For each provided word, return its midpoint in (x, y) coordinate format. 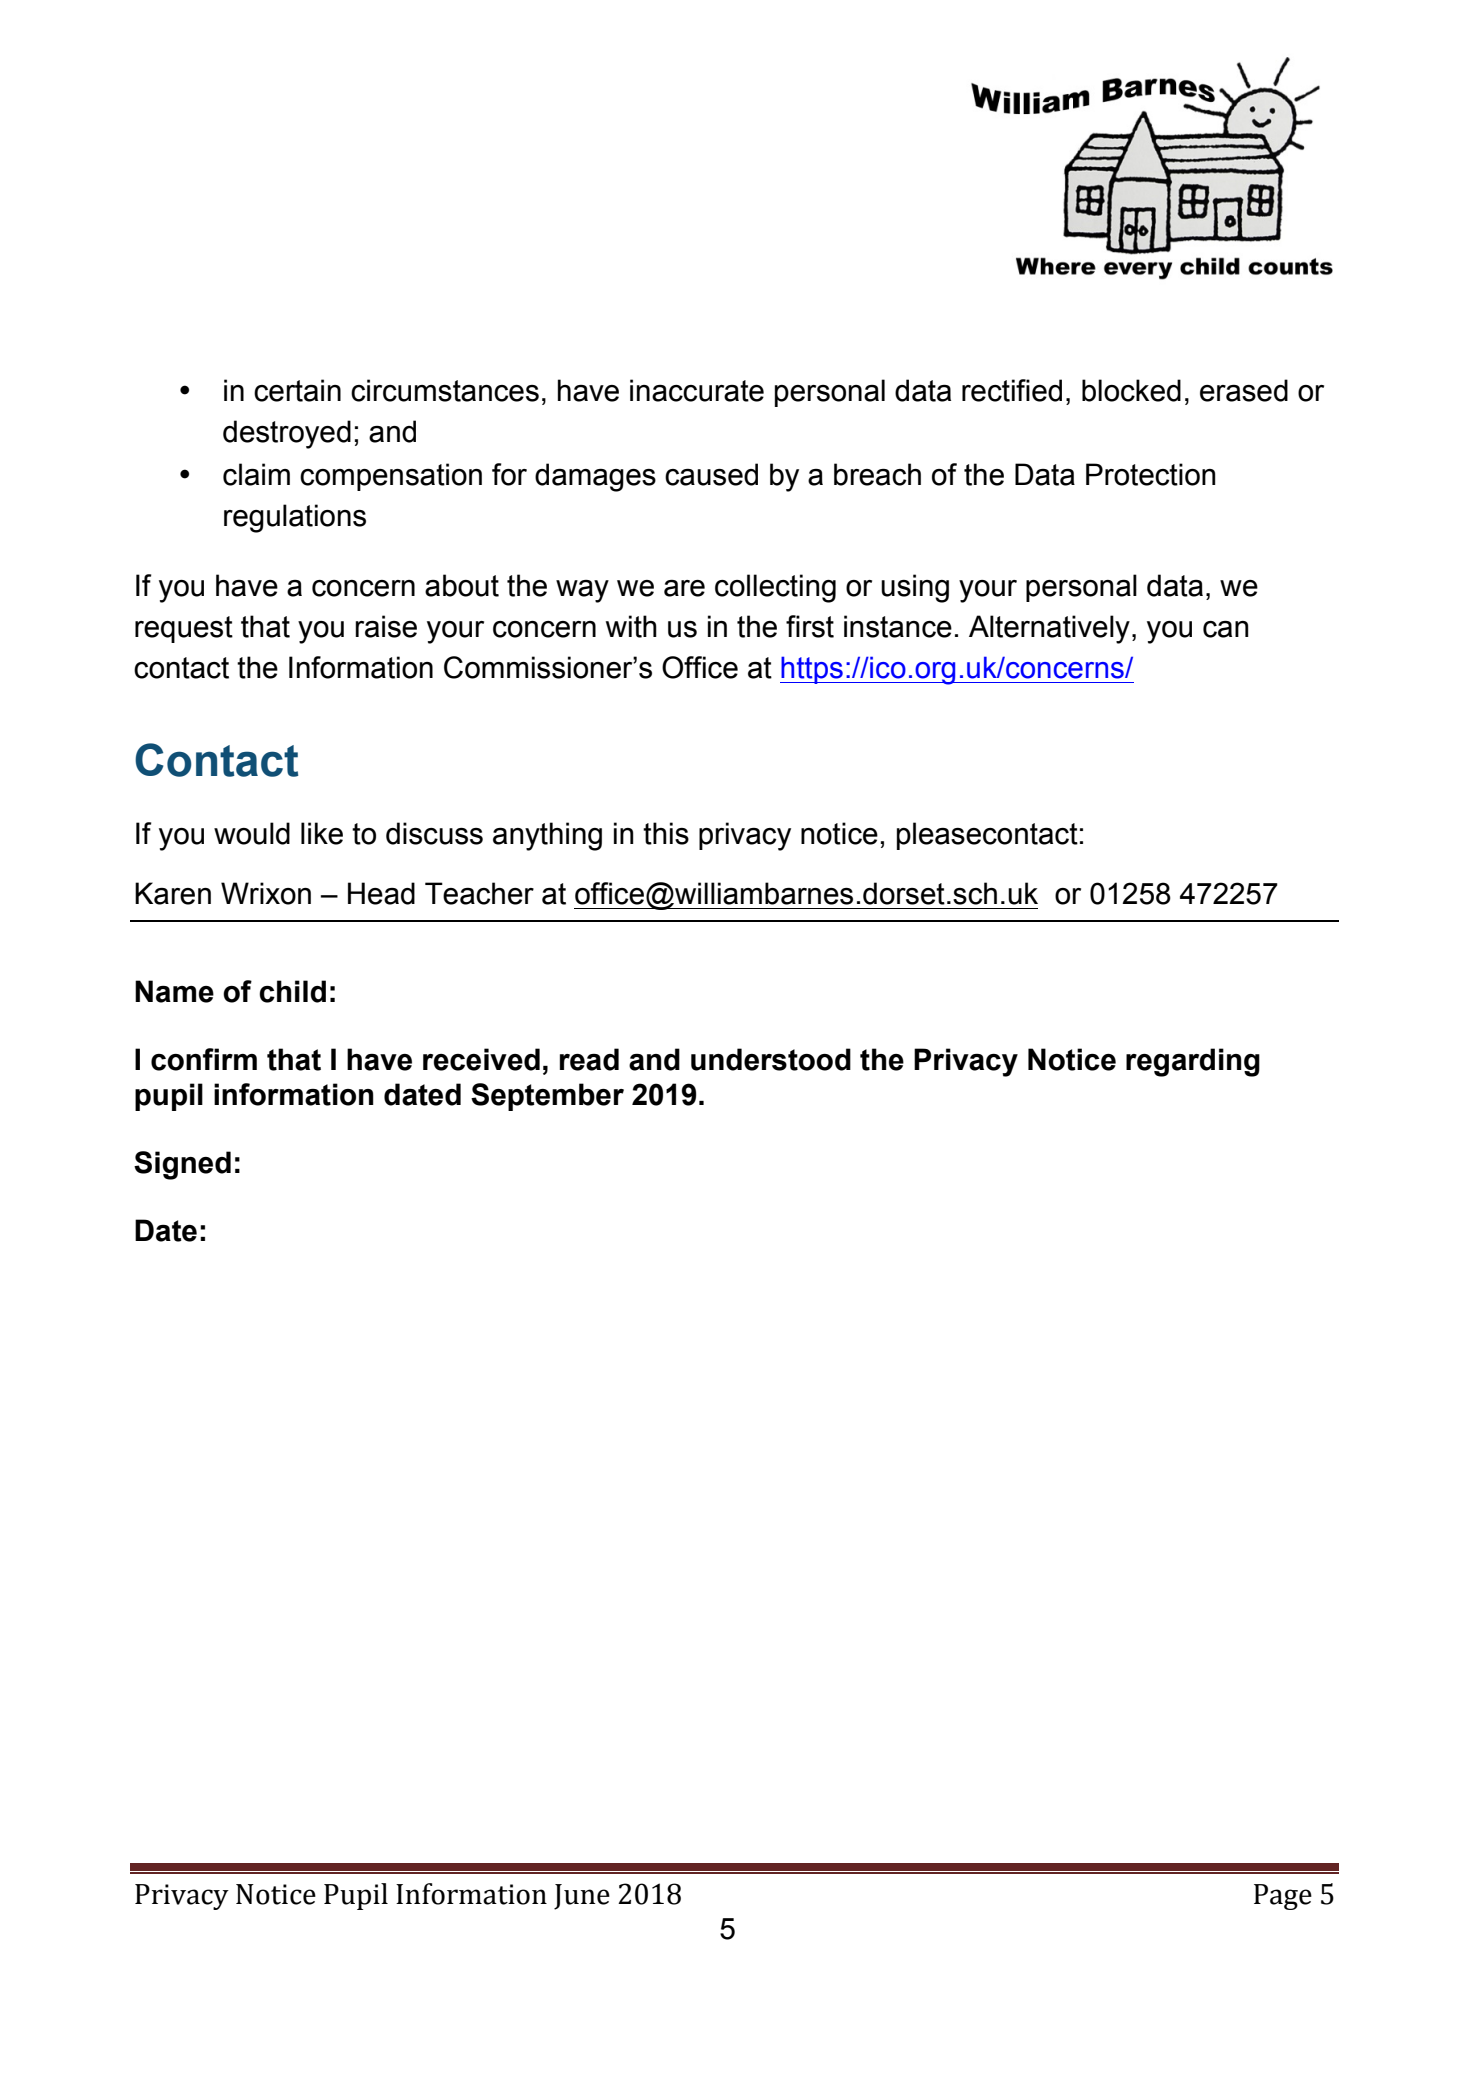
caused (711, 474)
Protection (1151, 474)
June (582, 1897)
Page (1283, 1897)
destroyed (287, 434)
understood (771, 1059)
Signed (182, 1165)
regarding (1193, 1062)
